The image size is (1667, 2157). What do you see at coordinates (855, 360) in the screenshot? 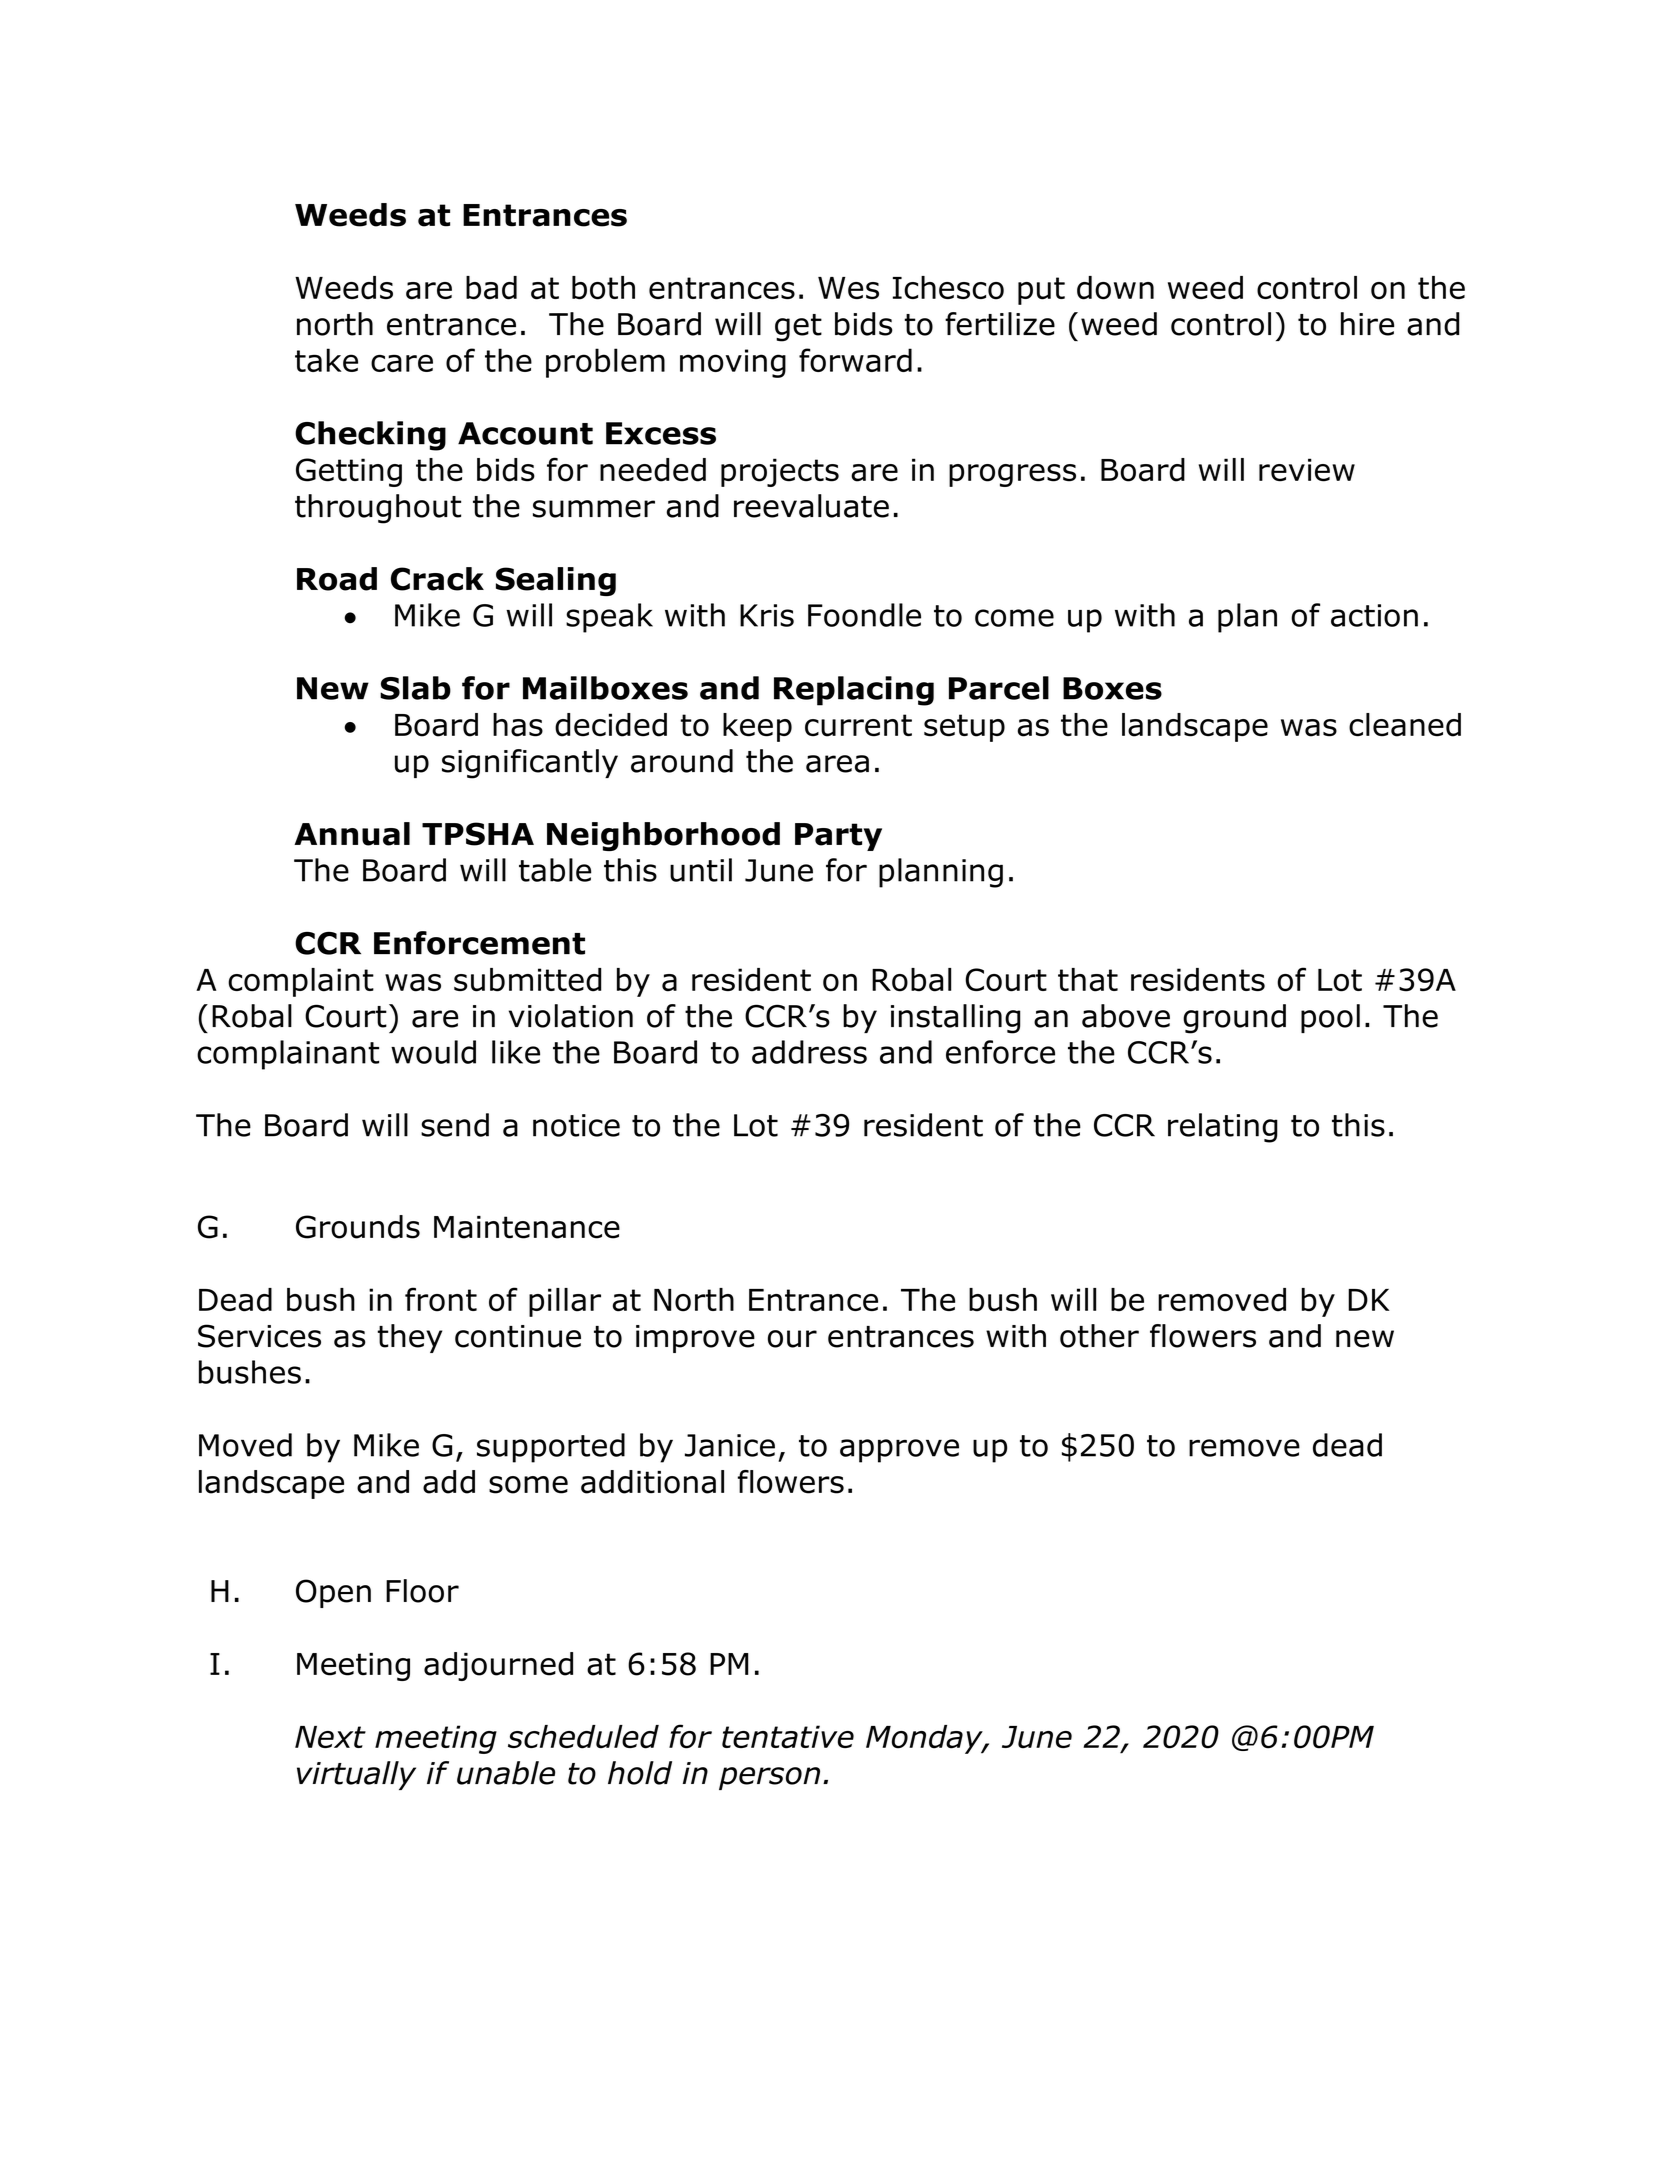
I see `forward` at bounding box center [855, 360].
